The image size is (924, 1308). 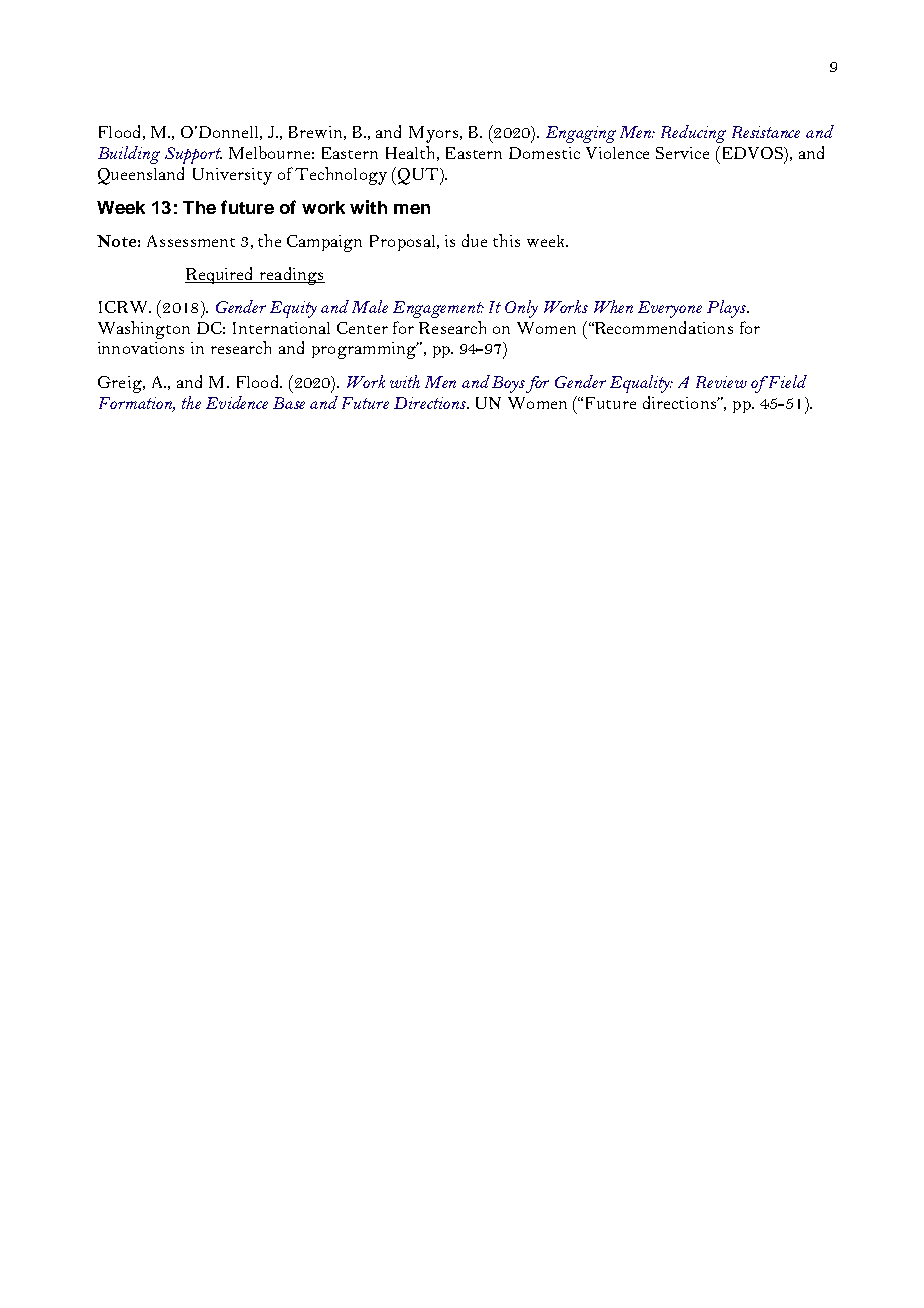 I want to click on due, so click(x=474, y=240).
